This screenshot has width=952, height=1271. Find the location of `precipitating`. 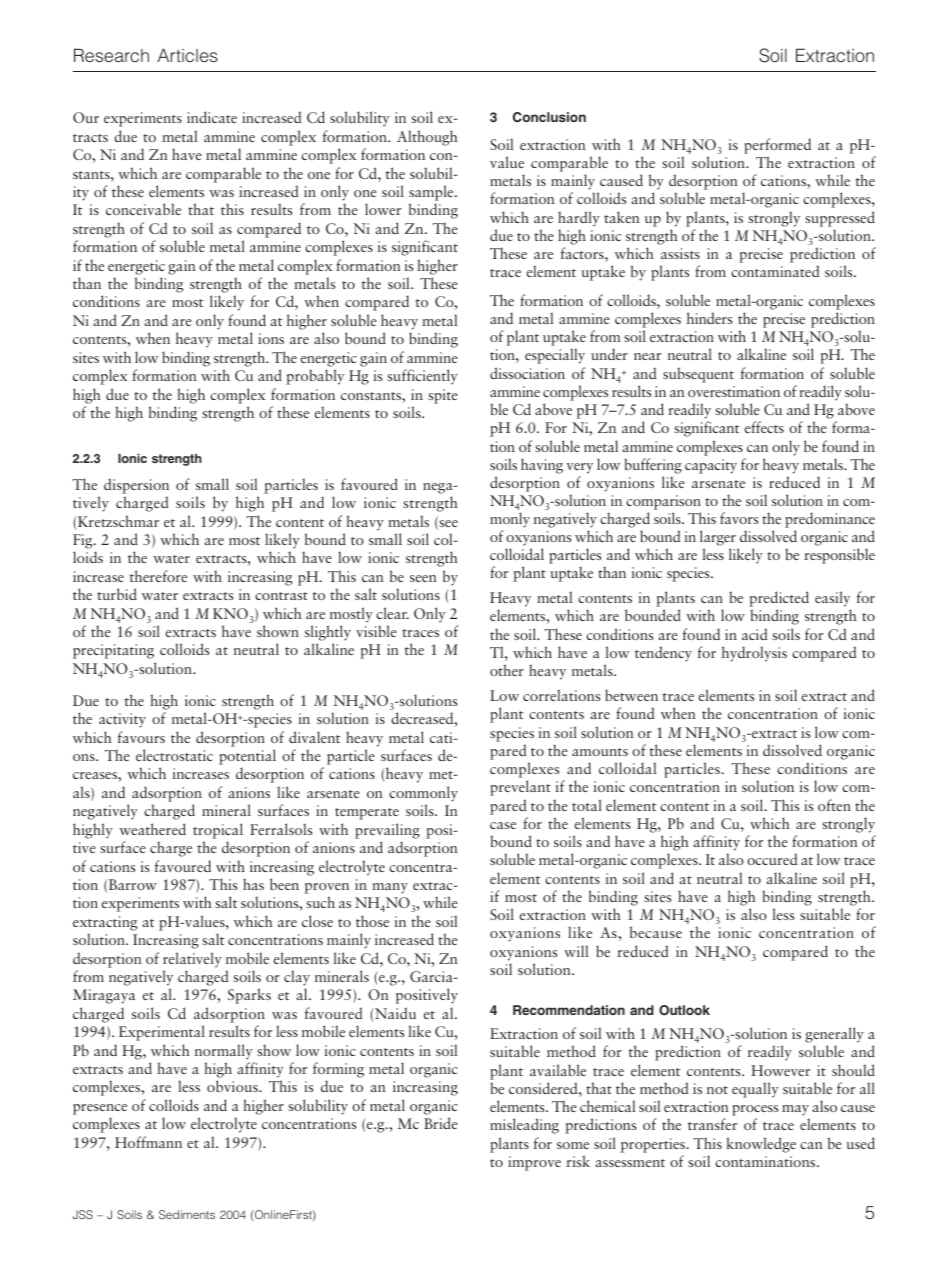

precipitating is located at coordinates (113, 651).
